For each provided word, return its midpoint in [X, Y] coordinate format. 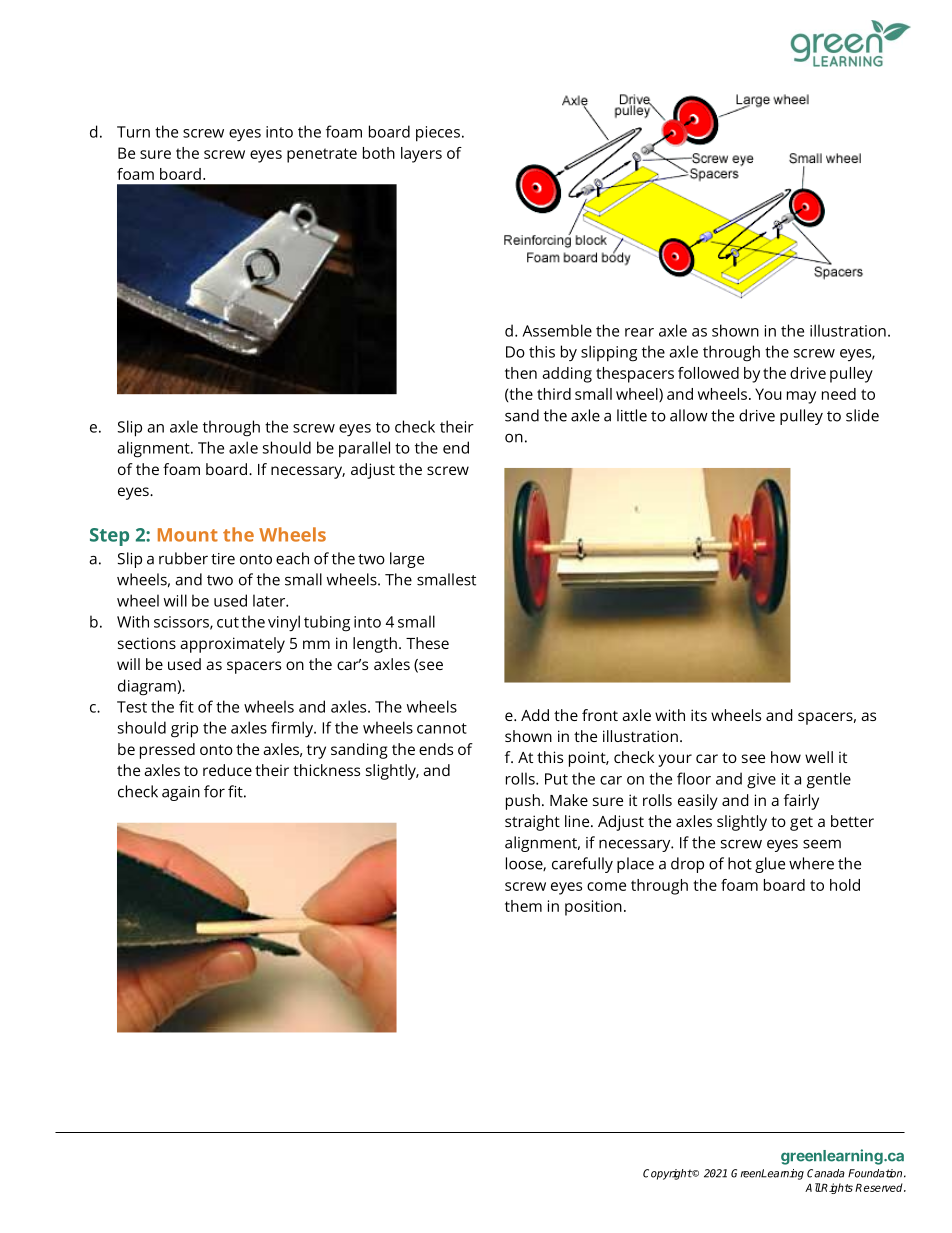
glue [770, 865]
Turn [133, 132]
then [521, 373]
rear [639, 332]
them [523, 906]
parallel [364, 449]
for [214, 791]
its [699, 715]
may [801, 397]
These [427, 643]
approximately [232, 645]
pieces [438, 134]
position [593, 908]
